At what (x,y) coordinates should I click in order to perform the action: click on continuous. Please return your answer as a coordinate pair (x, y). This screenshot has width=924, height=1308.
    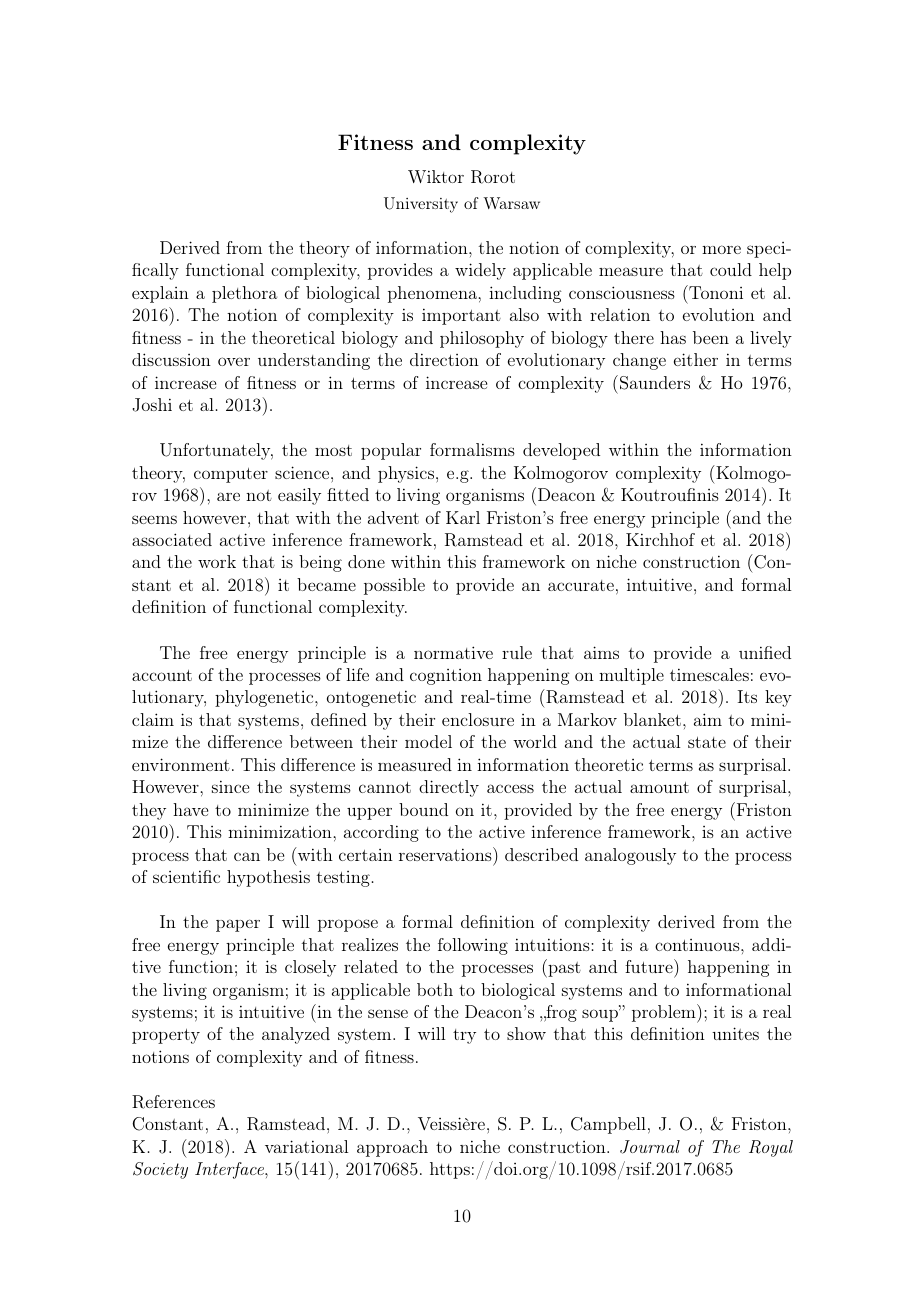
    Looking at the image, I should click on (697, 945).
